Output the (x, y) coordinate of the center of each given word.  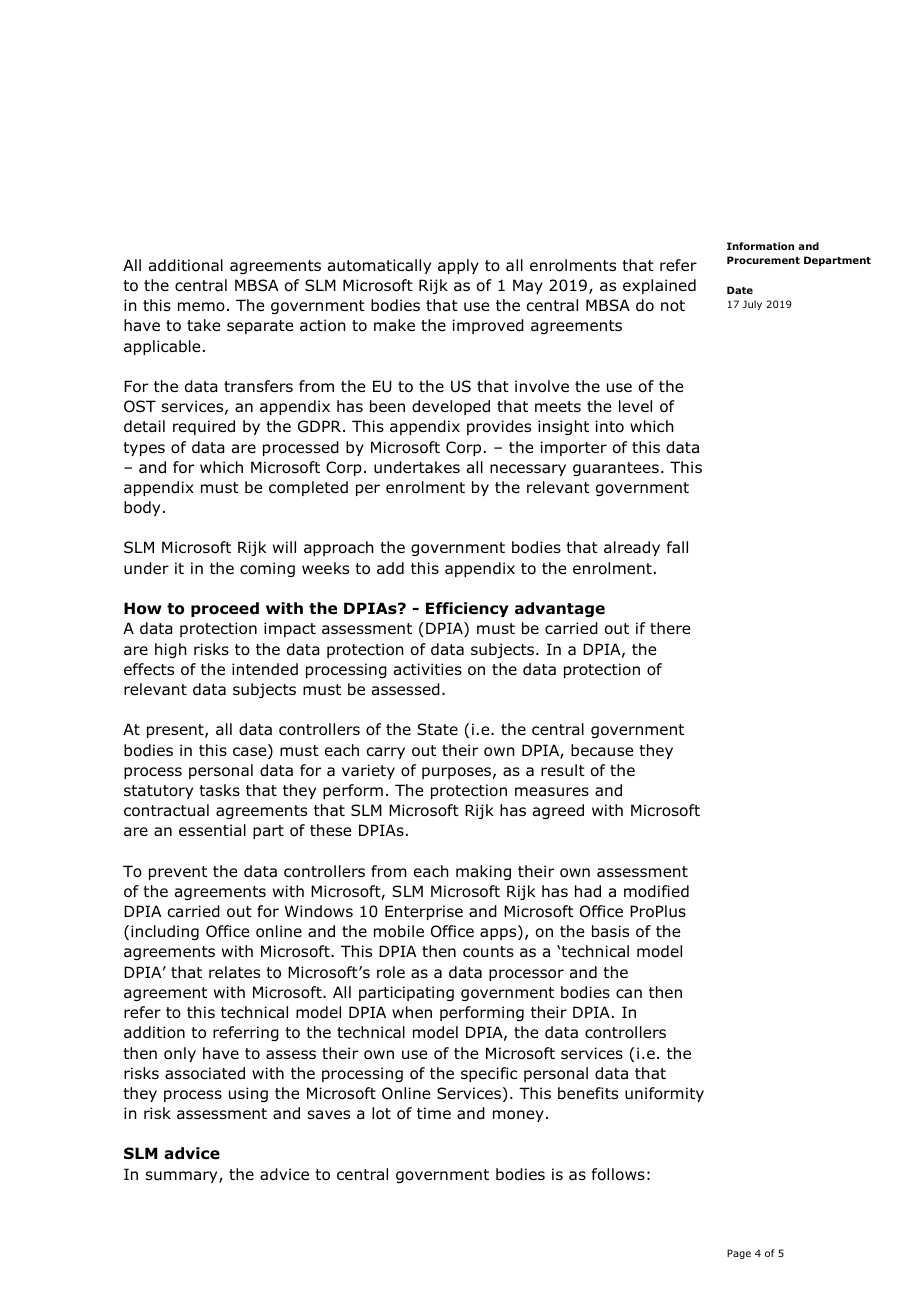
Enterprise (424, 912)
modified (656, 891)
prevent (178, 873)
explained (659, 286)
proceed (225, 609)
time (434, 1113)
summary (183, 1177)
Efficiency (467, 609)
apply (458, 266)
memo (201, 307)
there (670, 628)
